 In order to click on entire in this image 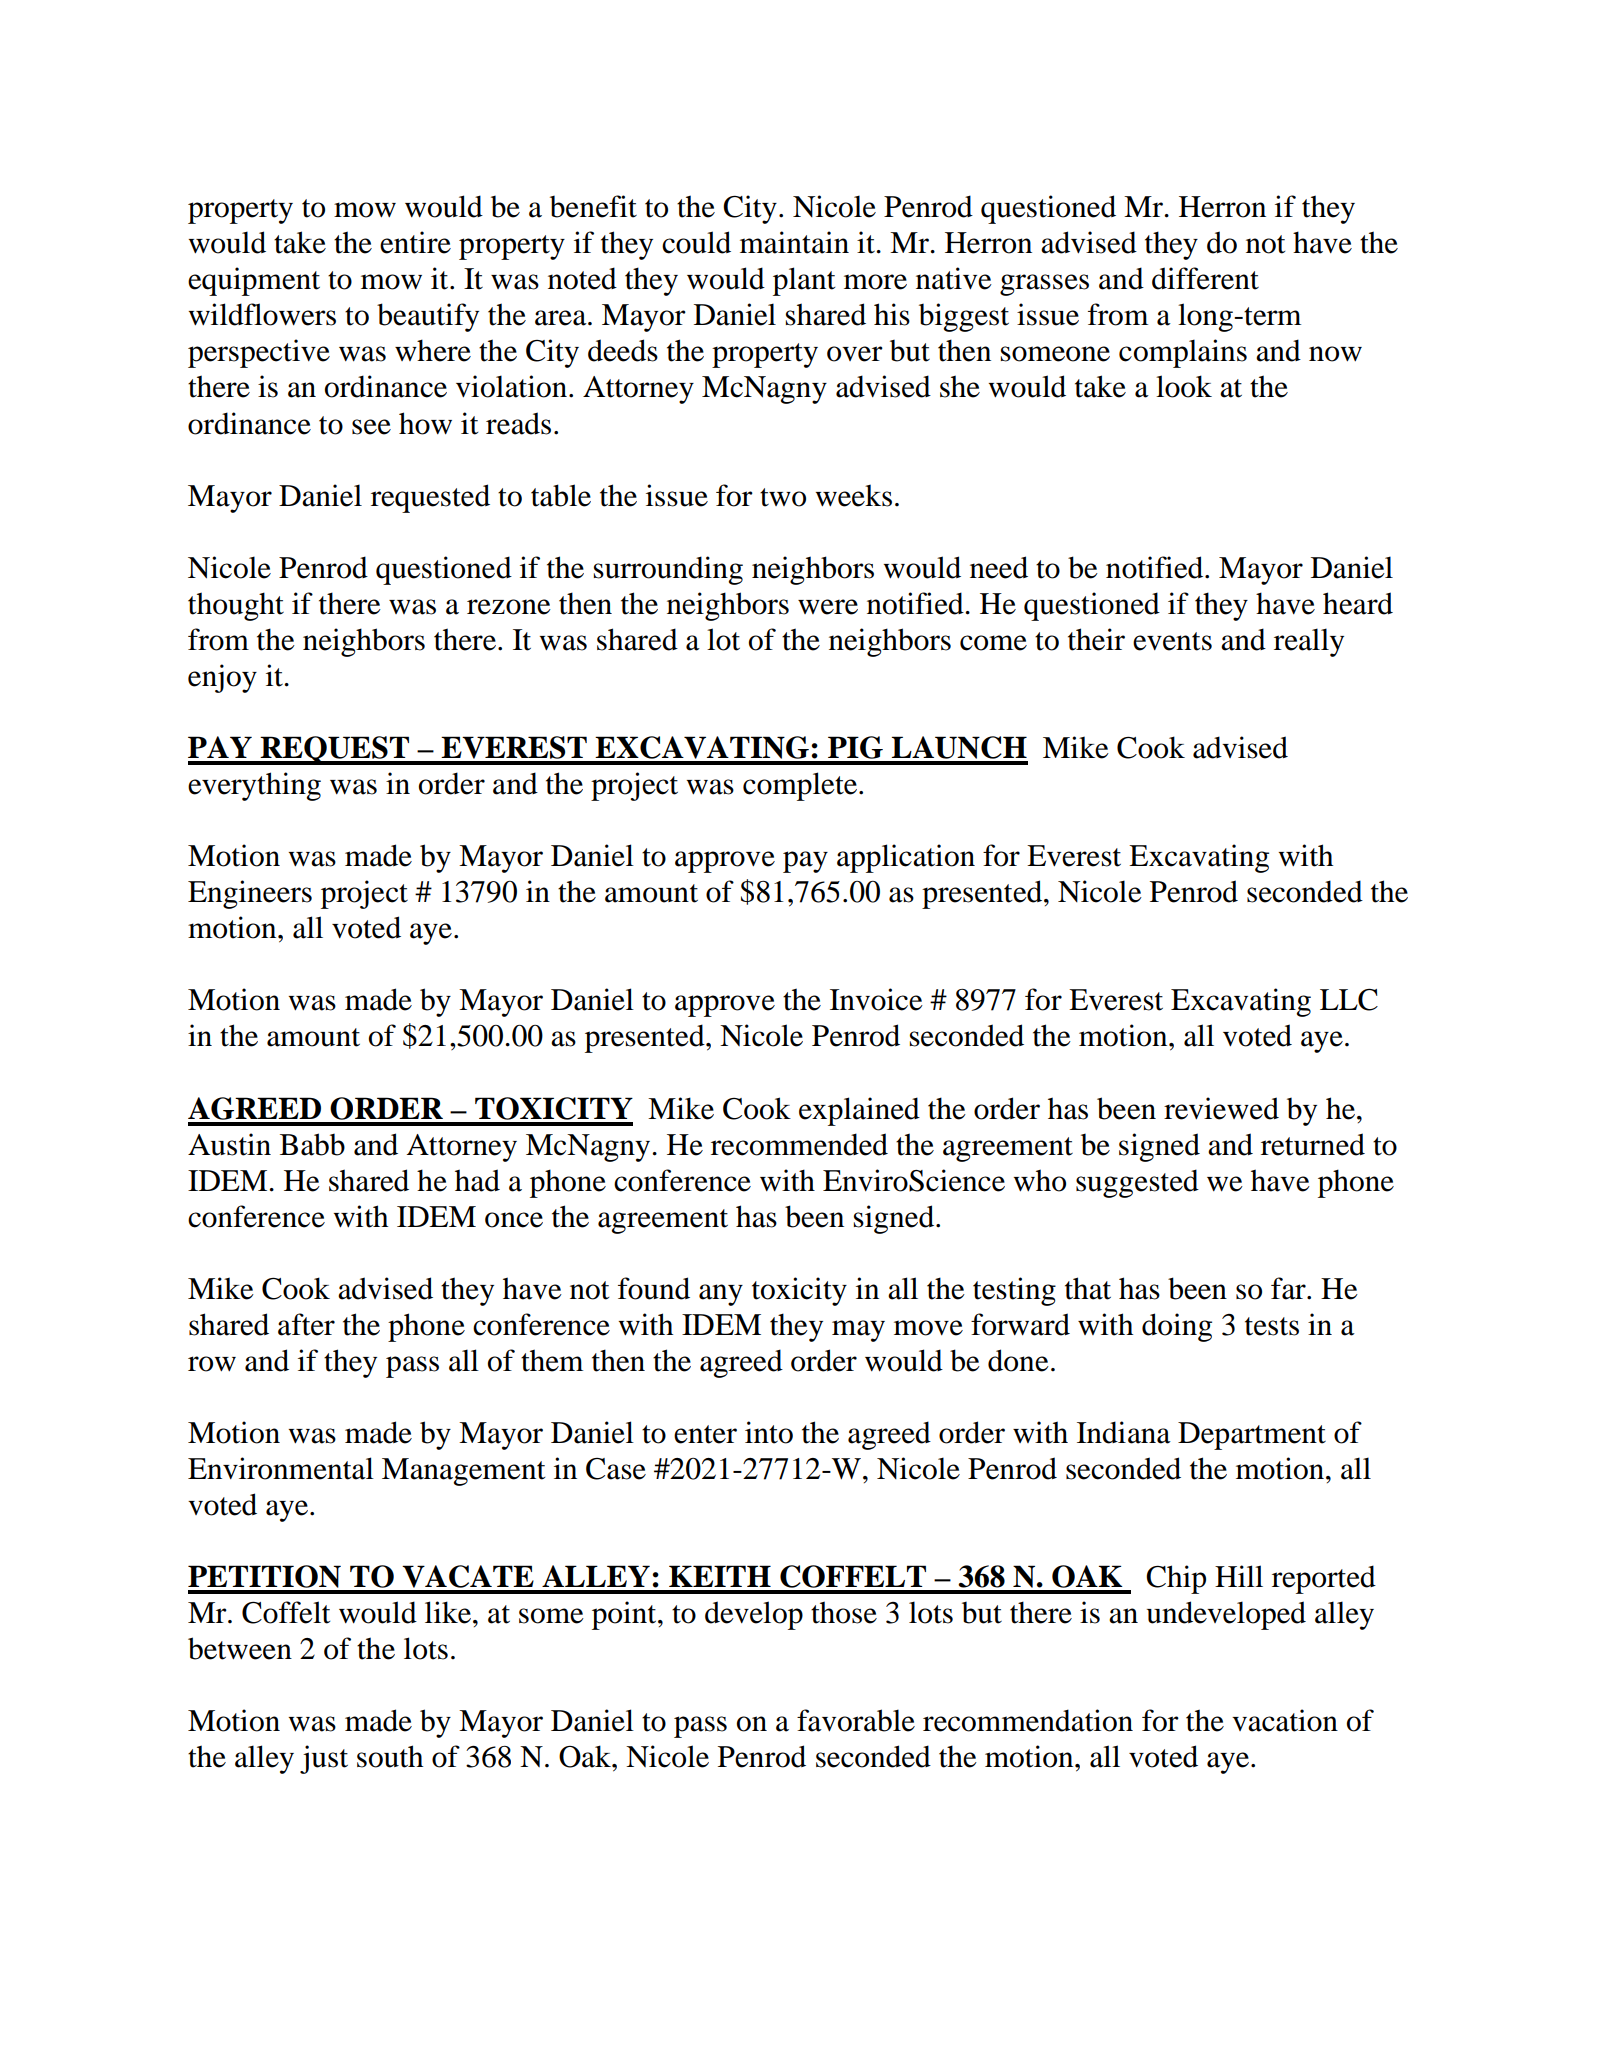, I will do `click(415, 242)`.
